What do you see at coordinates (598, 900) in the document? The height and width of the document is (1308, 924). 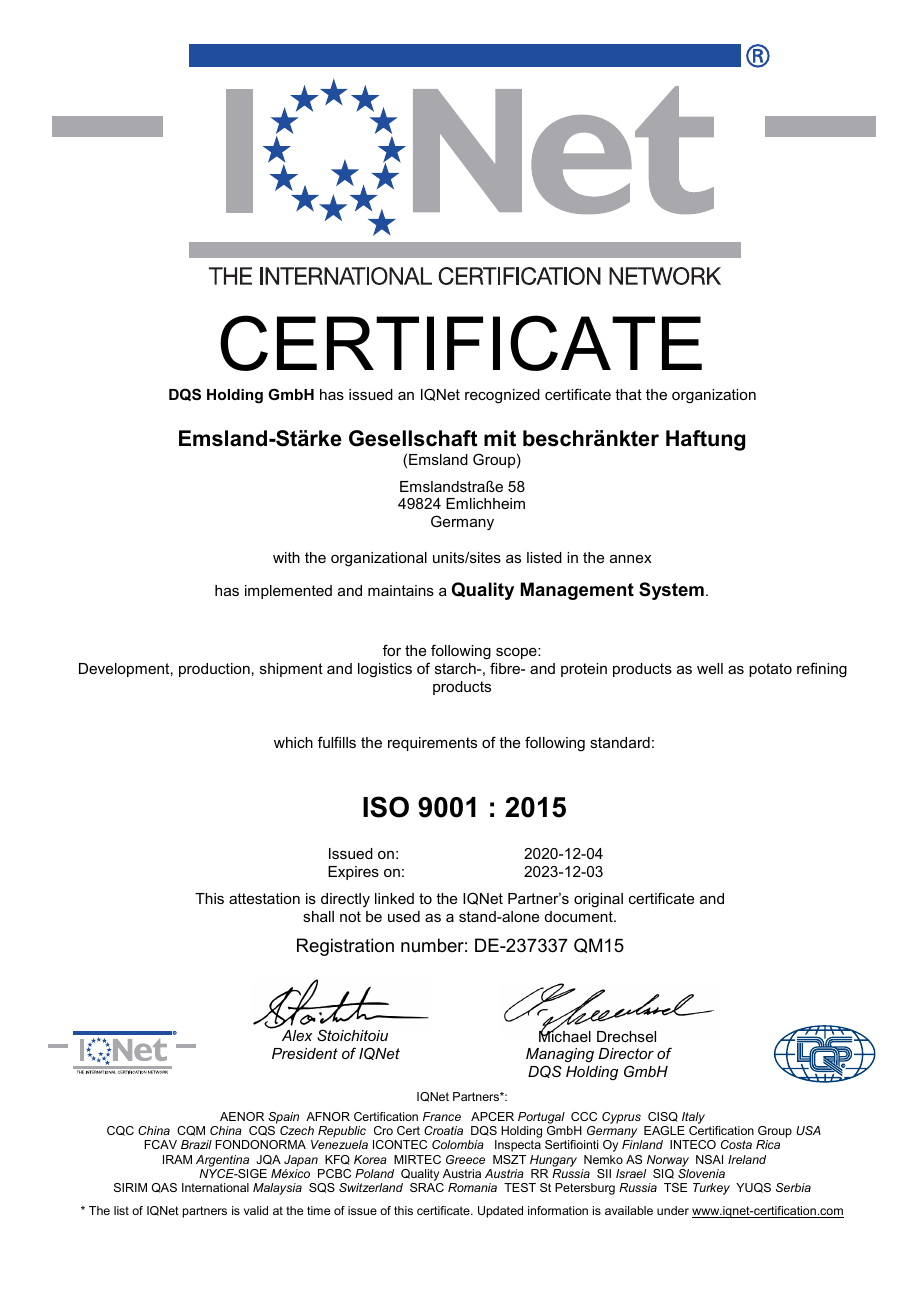 I see `original` at bounding box center [598, 900].
